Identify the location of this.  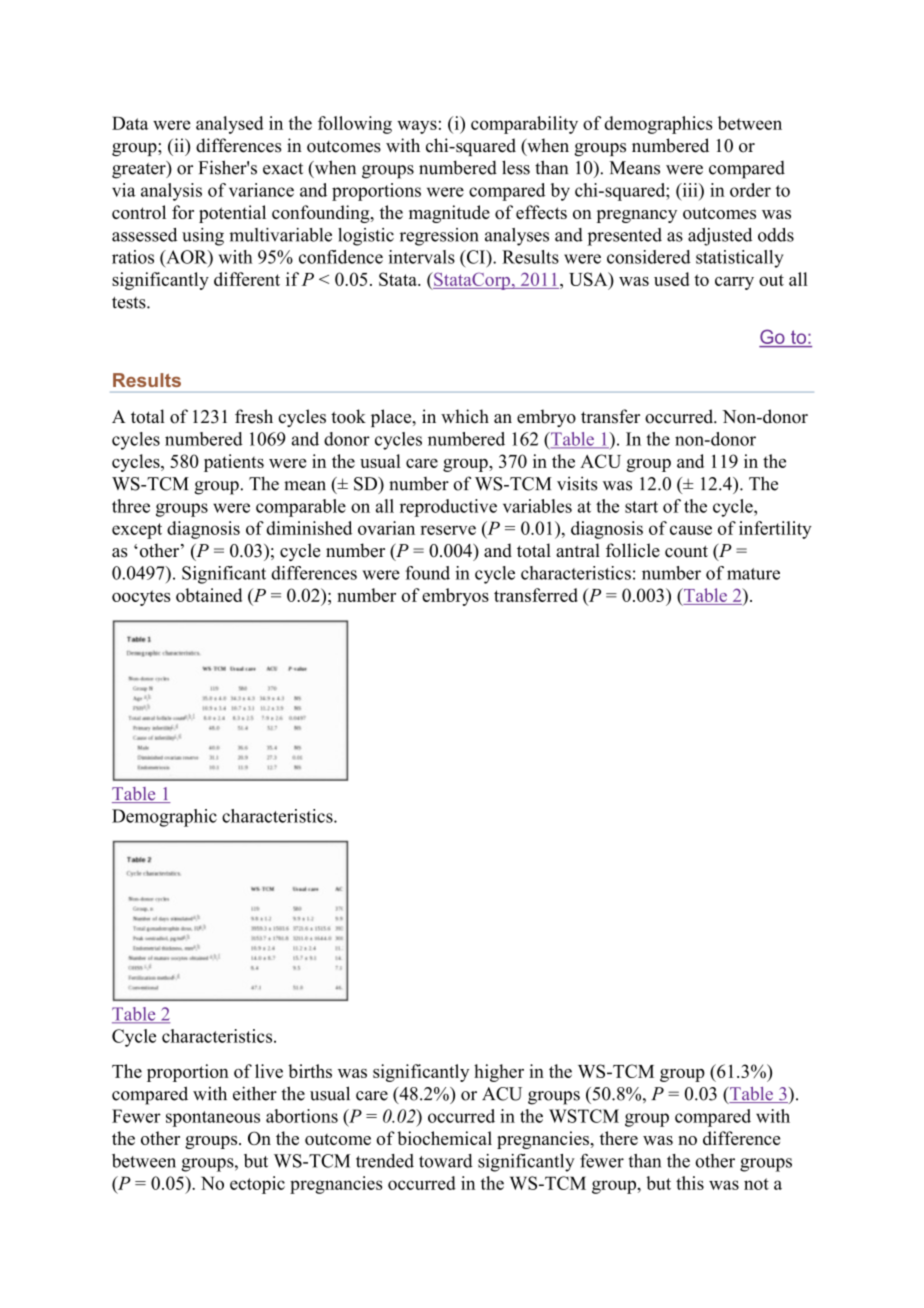
(690, 1183).
